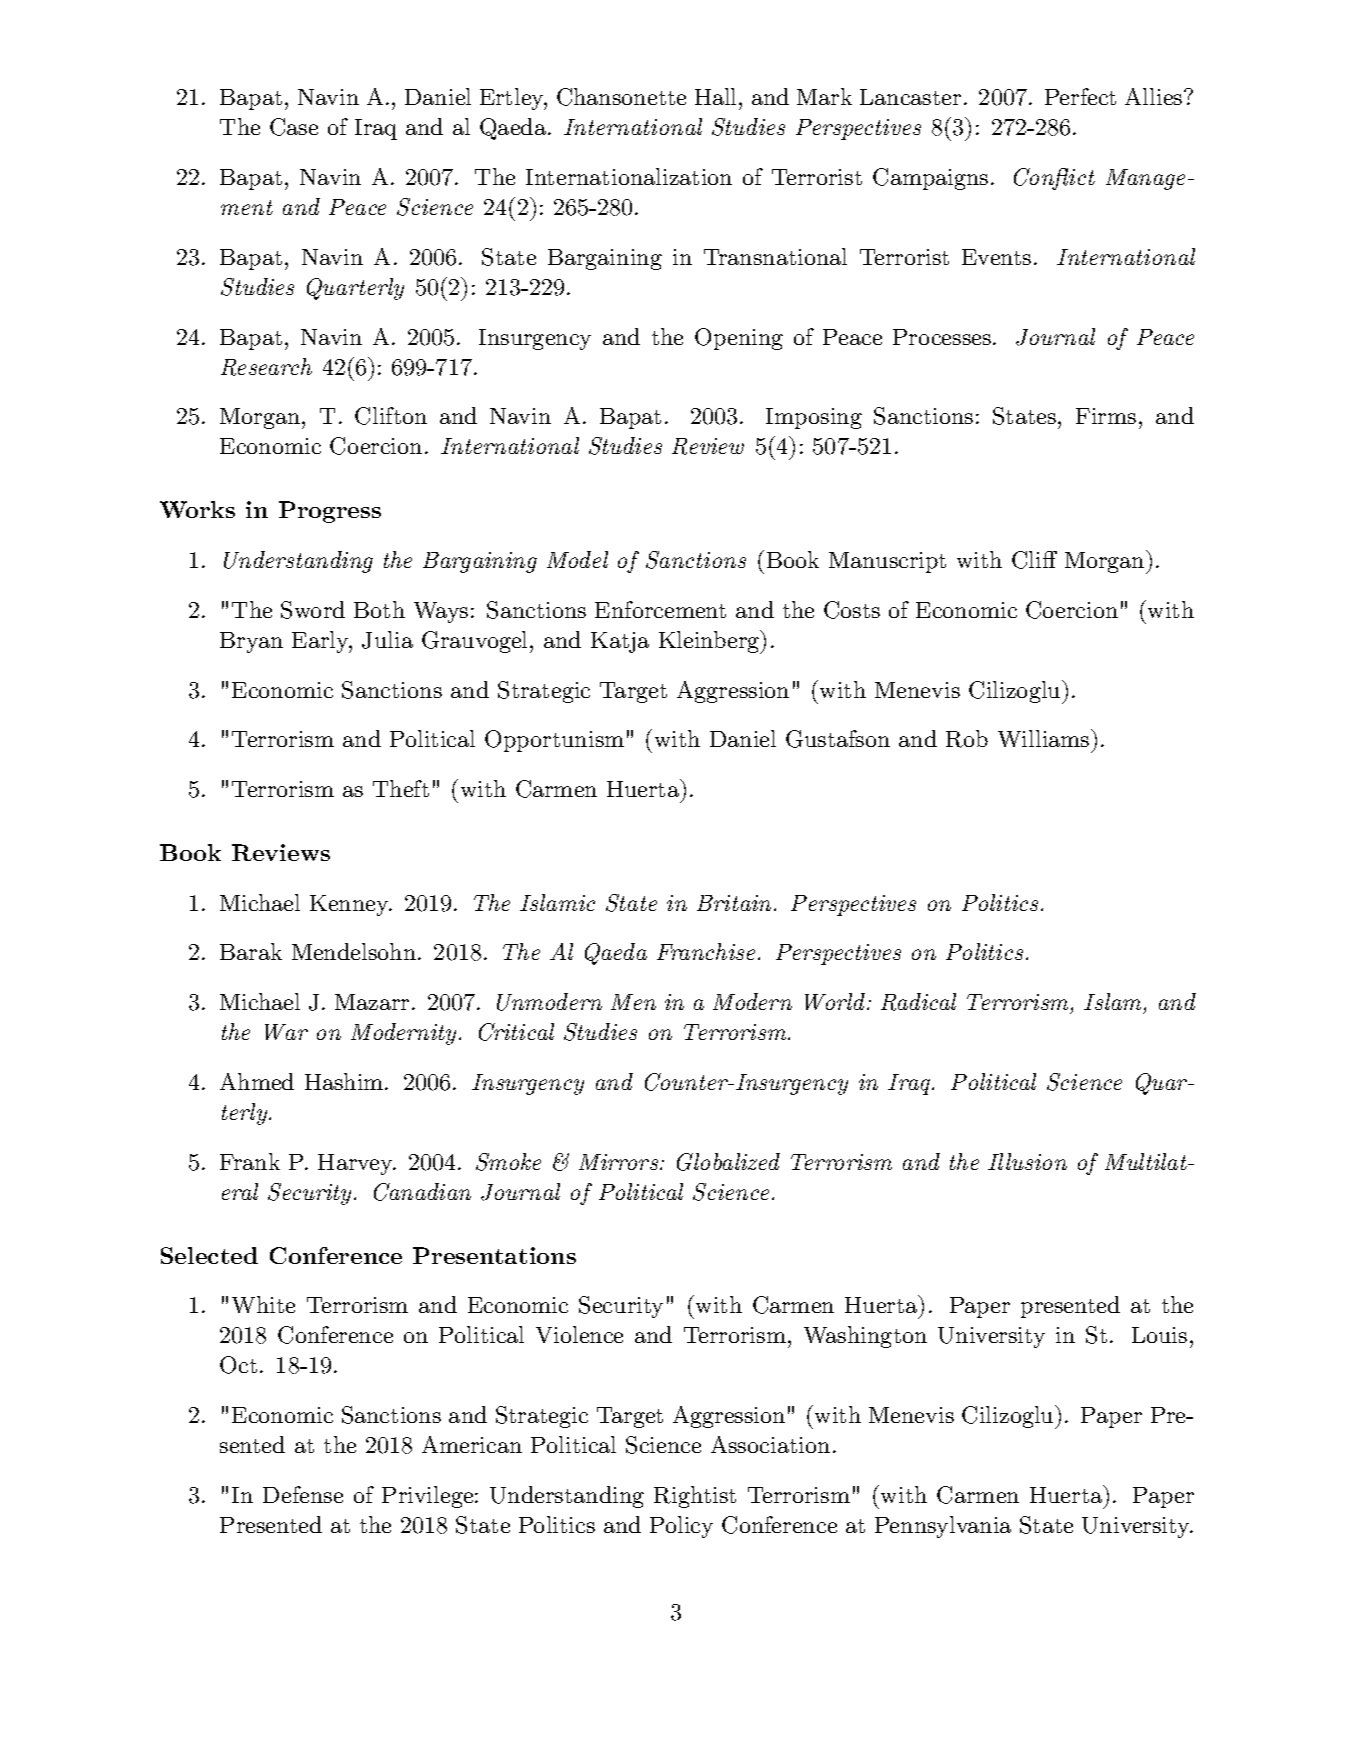 The height and width of the screenshot is (1752, 1354). What do you see at coordinates (943, 1527) in the screenshot?
I see `Pennsylvania` at bounding box center [943, 1527].
